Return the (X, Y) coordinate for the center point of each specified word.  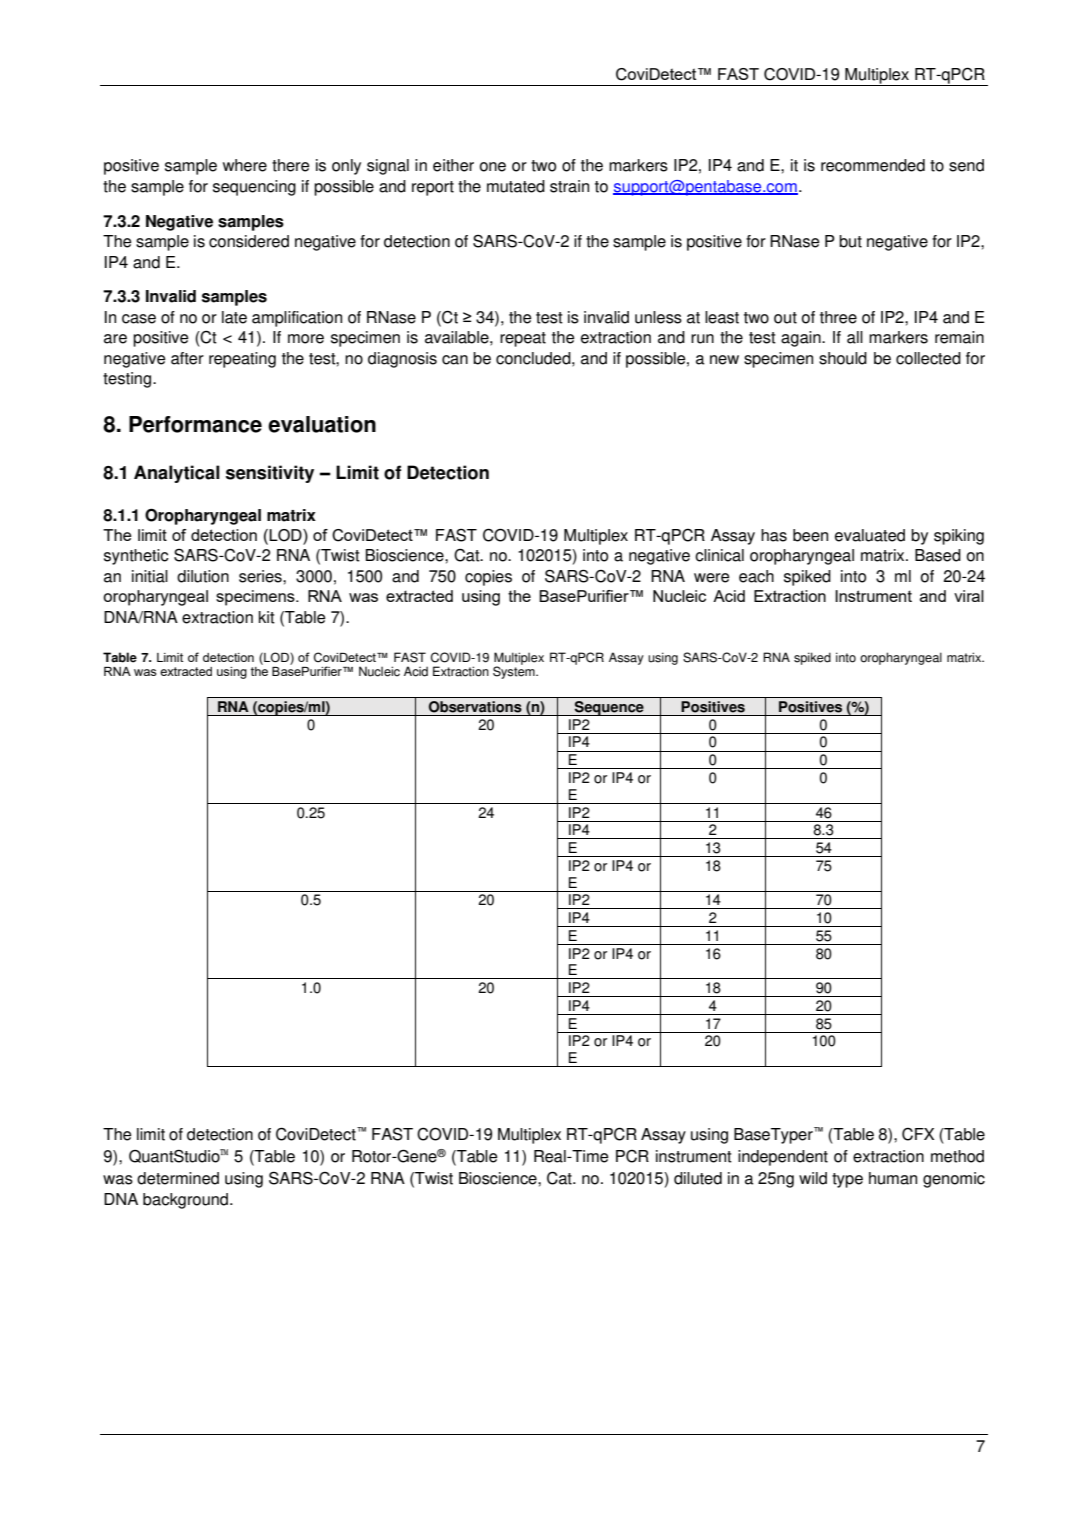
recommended (873, 165)
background (187, 1201)
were (712, 578)
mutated (516, 186)
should (843, 358)
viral (969, 596)
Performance (195, 424)
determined (178, 1178)
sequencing (254, 188)
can (455, 360)
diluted (698, 1178)
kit (267, 617)
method (957, 1156)
